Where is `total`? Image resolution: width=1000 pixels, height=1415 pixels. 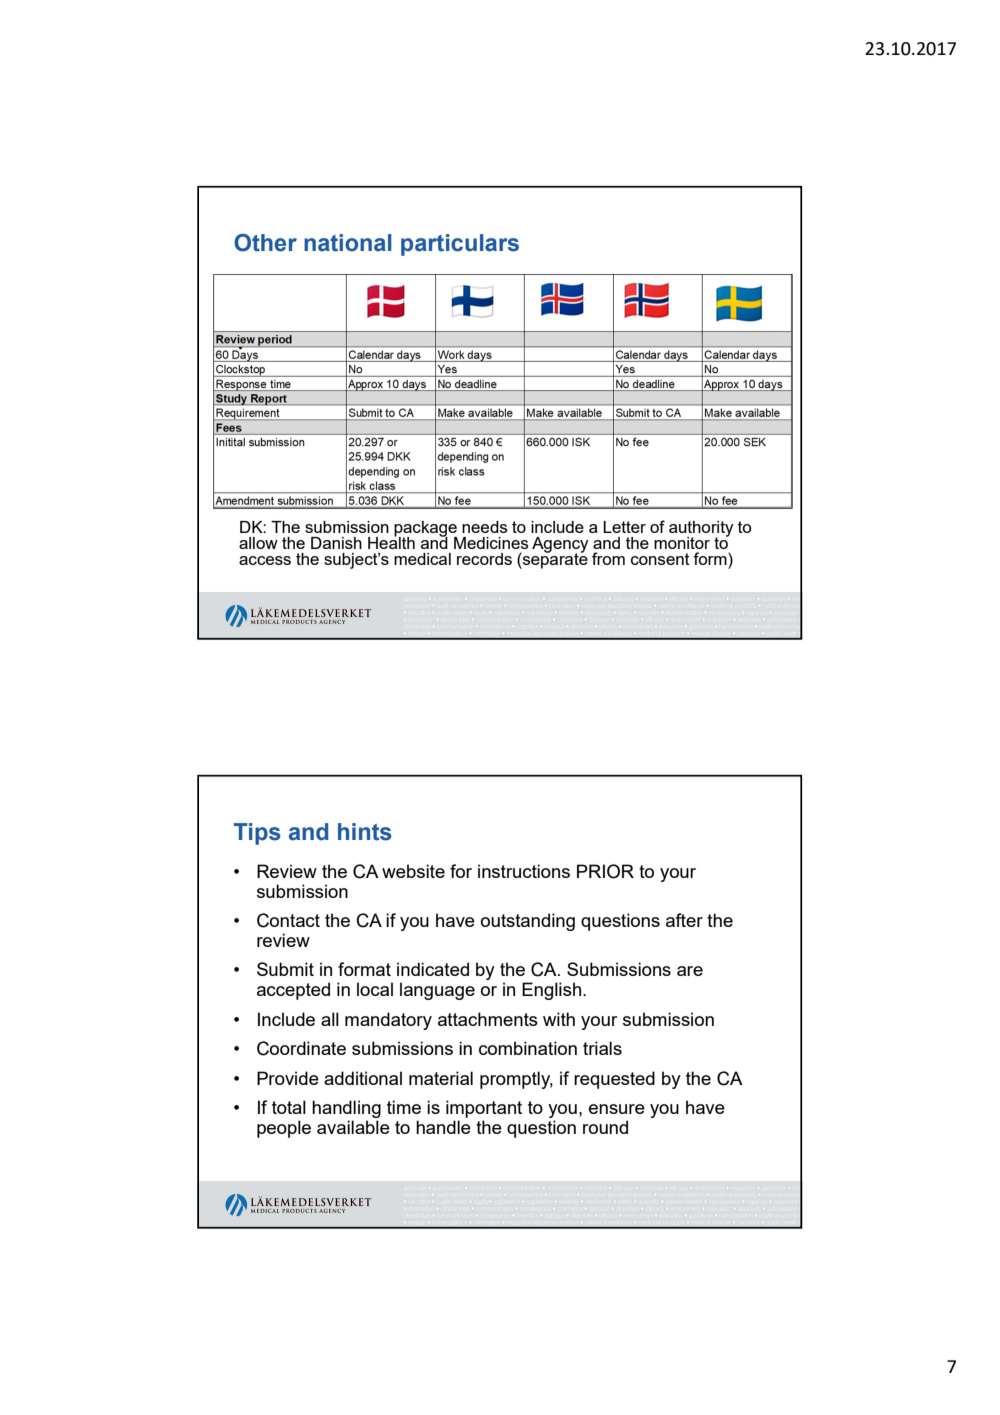 total is located at coordinates (289, 1107).
